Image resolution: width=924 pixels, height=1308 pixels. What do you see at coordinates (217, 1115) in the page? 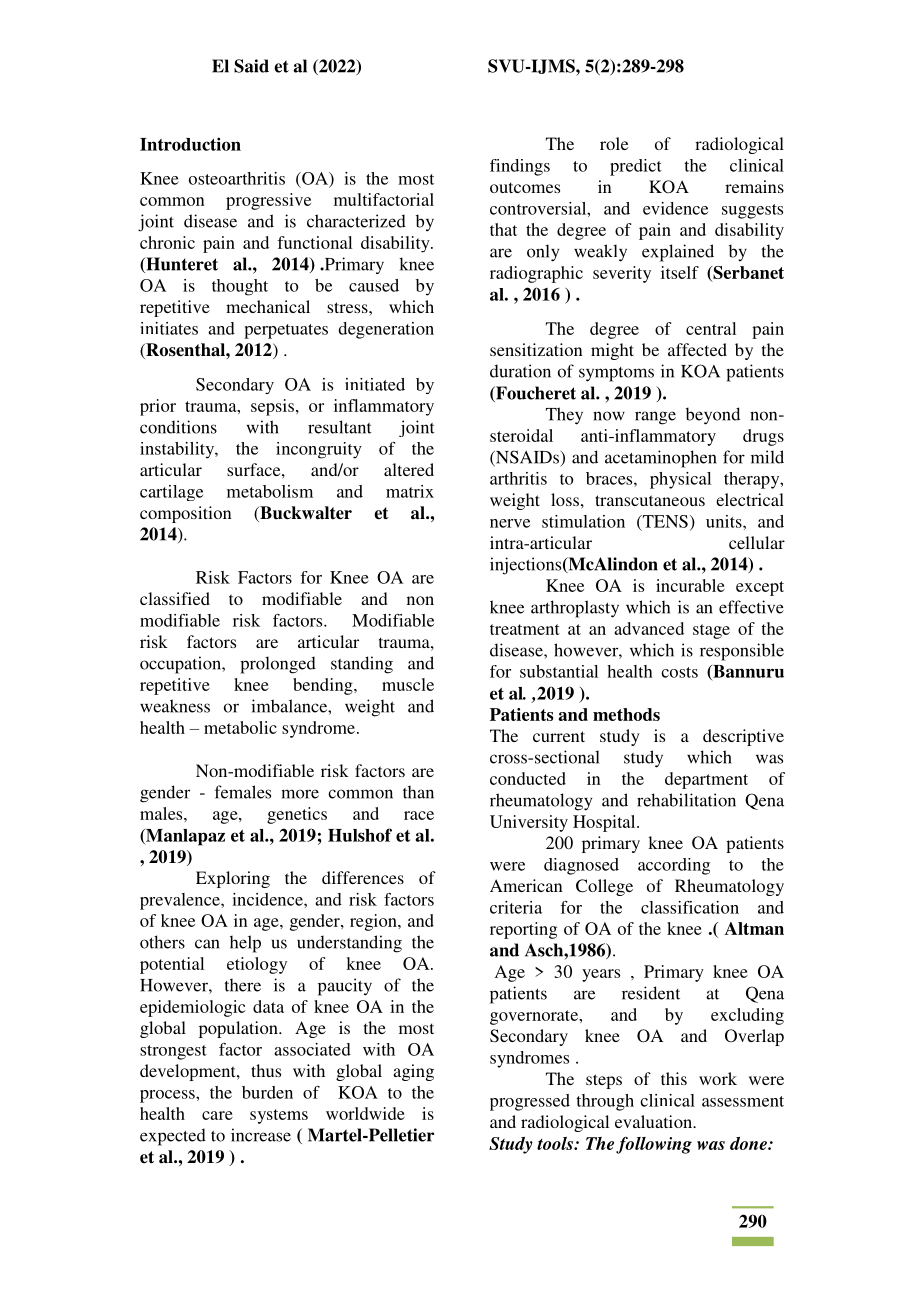
I see `care` at bounding box center [217, 1115].
